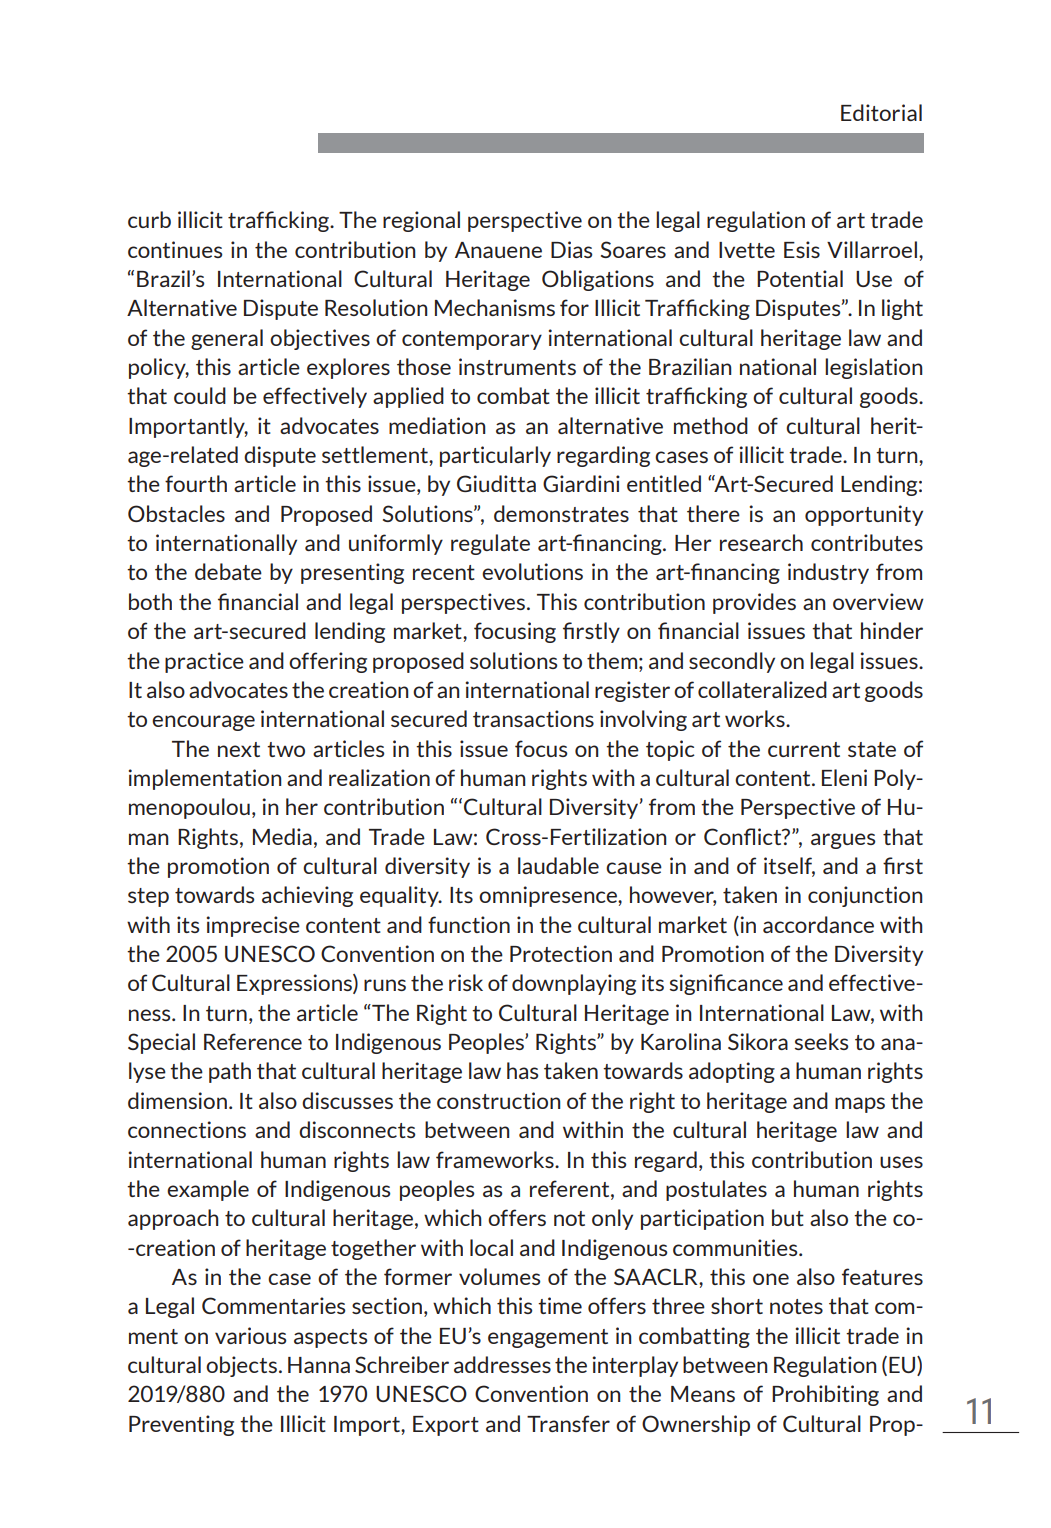 The height and width of the document is (1528, 1051). What do you see at coordinates (825, 1395) in the document?
I see `Prohibiting` at bounding box center [825, 1395].
